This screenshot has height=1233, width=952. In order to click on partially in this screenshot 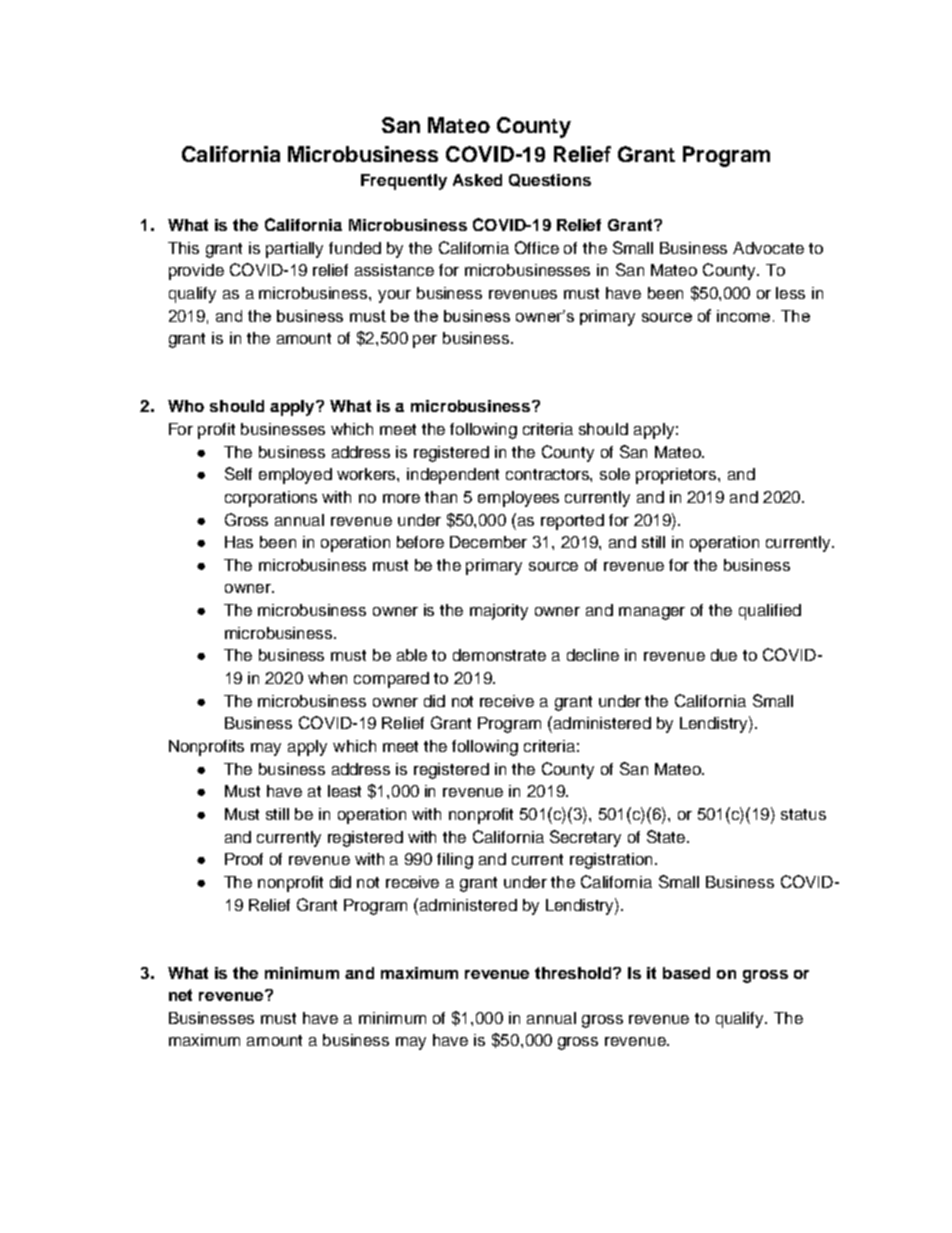, I will do `click(294, 250)`.
